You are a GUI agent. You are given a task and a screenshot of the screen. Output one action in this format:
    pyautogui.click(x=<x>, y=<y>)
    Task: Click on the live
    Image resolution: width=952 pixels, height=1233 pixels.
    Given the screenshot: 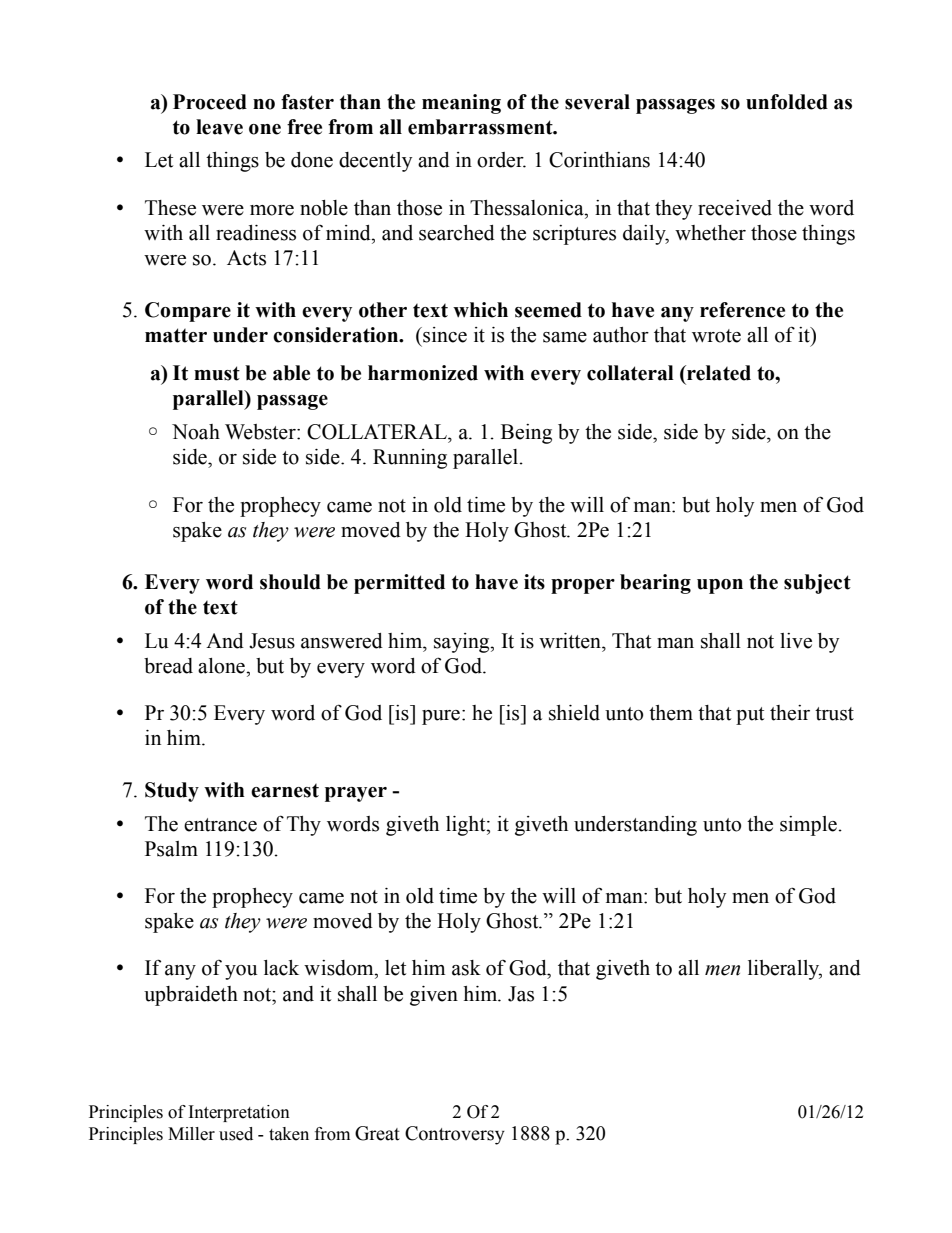 What is the action you would take?
    pyautogui.click(x=796, y=641)
